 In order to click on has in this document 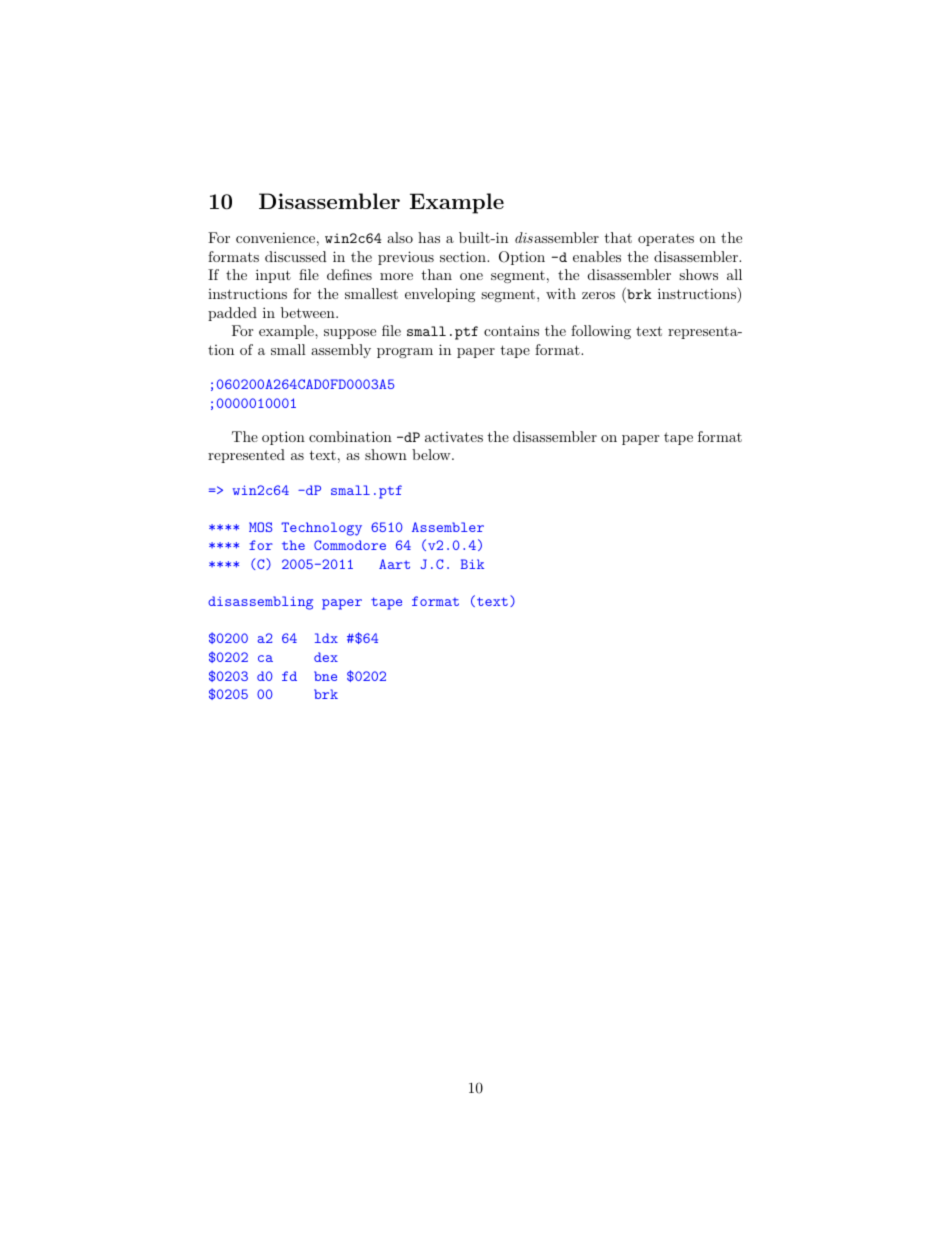, I will do `click(429, 237)`.
